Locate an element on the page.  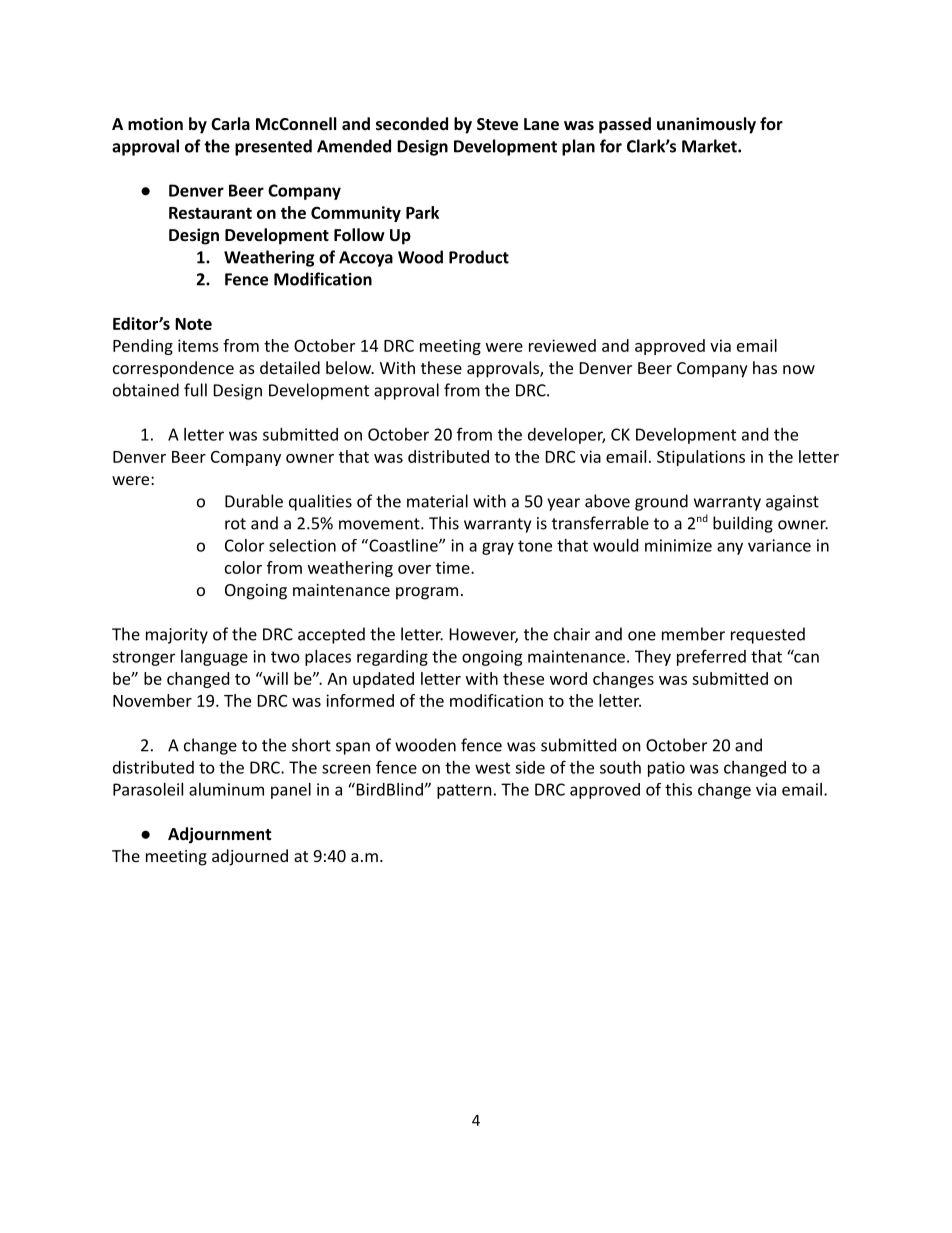
Market is located at coordinates (710, 146).
